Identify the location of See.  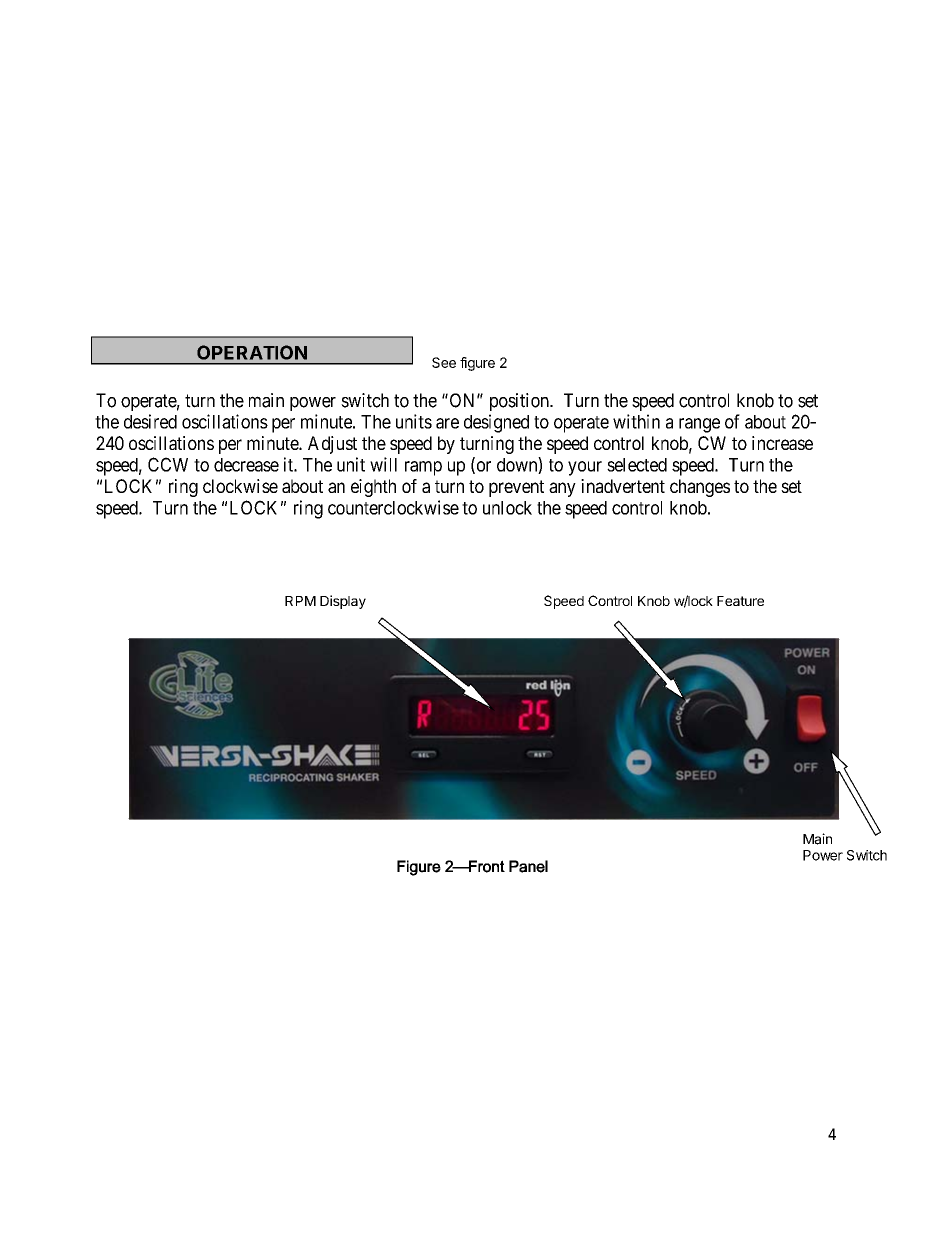
(444, 362).
